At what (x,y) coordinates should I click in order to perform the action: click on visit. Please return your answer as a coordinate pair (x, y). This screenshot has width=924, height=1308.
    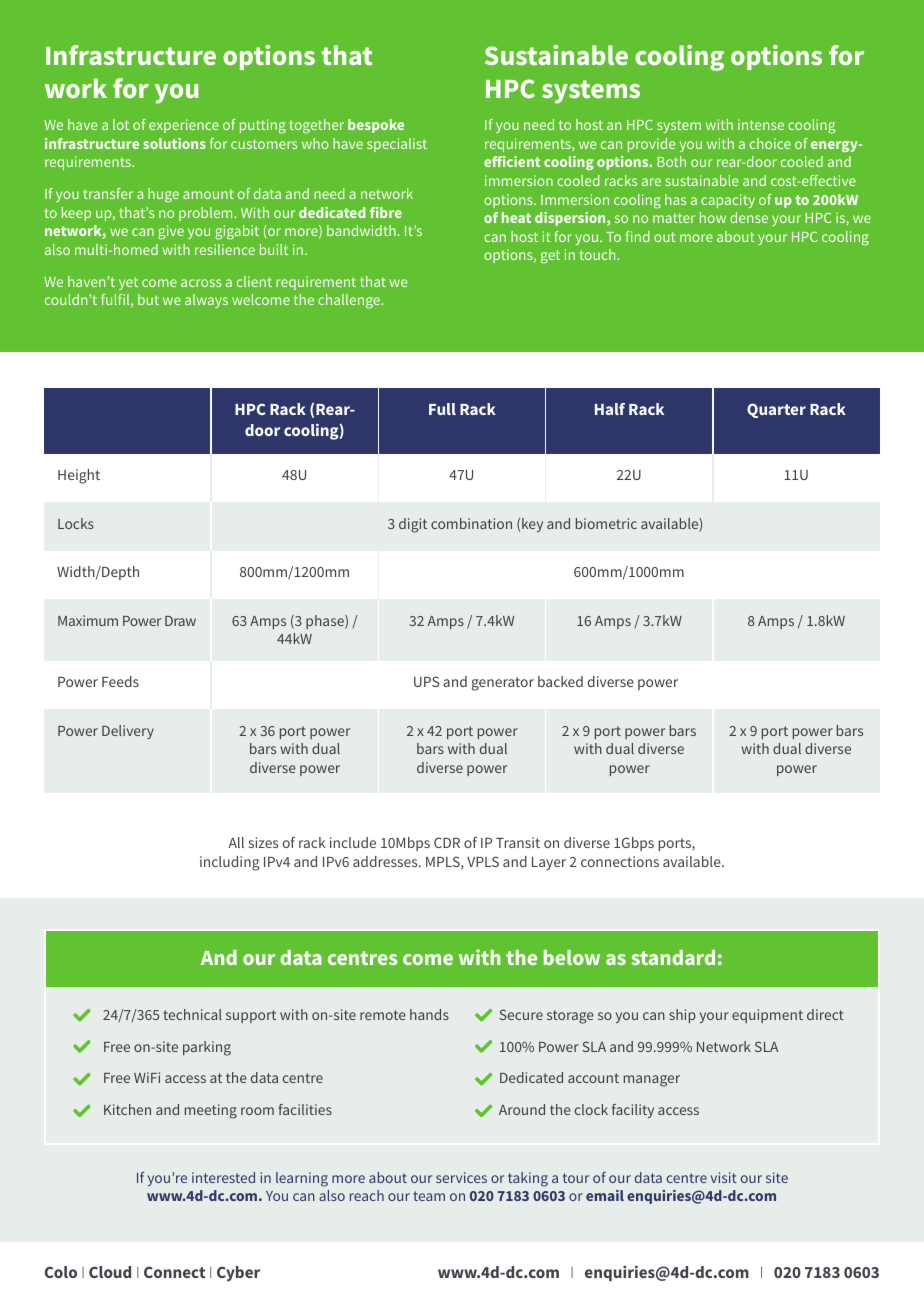
    Looking at the image, I should click on (724, 1177).
